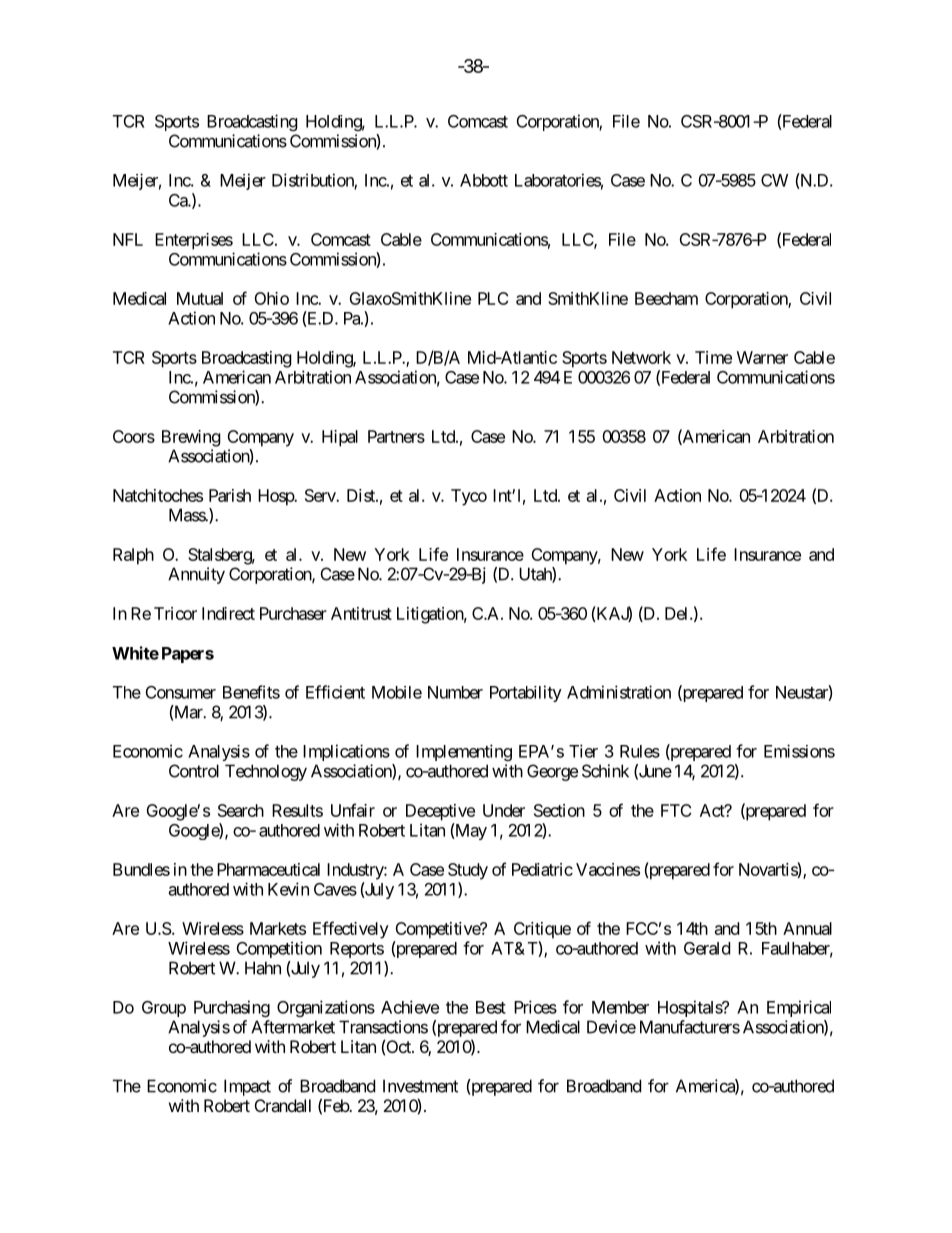 The width and height of the screenshot is (952, 1233). I want to click on NFL, so click(128, 239).
